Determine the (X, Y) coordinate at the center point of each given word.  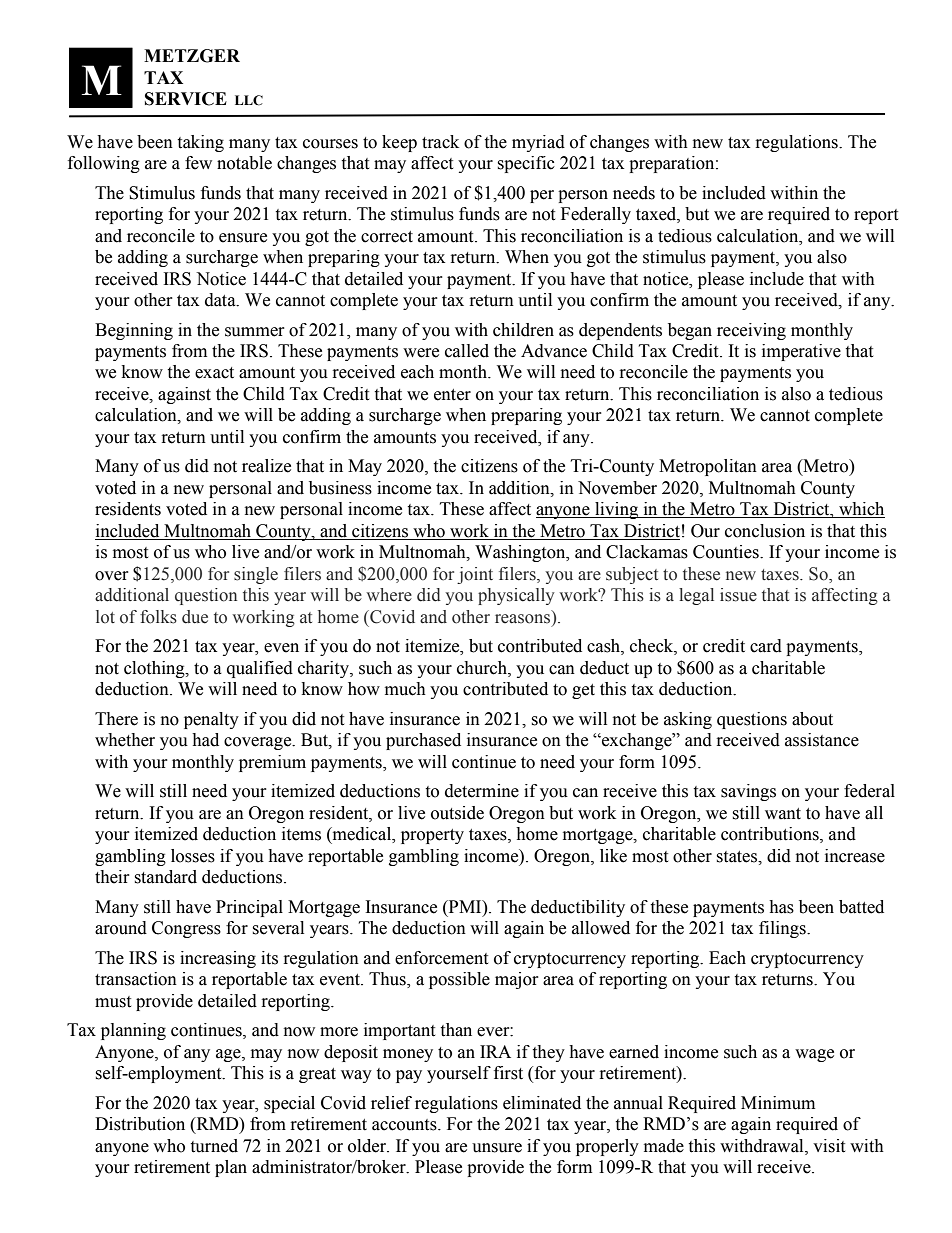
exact (214, 373)
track (440, 142)
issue (738, 595)
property (432, 836)
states (737, 857)
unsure (497, 1148)
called (467, 351)
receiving (751, 331)
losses (193, 856)
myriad (538, 143)
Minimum (778, 1103)
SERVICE (186, 99)
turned (214, 1146)
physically (516, 596)
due (195, 617)
